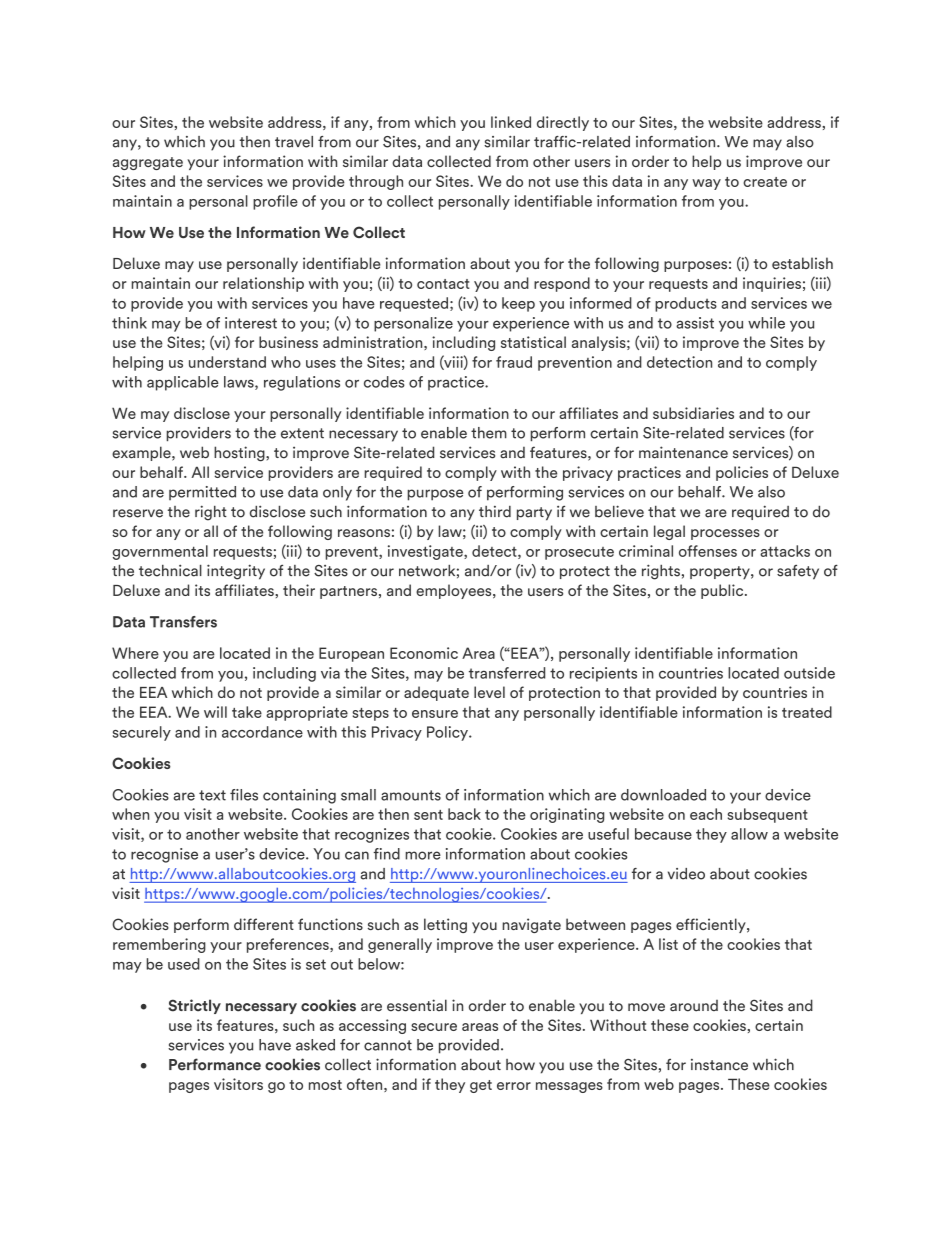 The width and height of the document is (952, 1233). What do you see at coordinates (481, 1086) in the document?
I see `get` at bounding box center [481, 1086].
